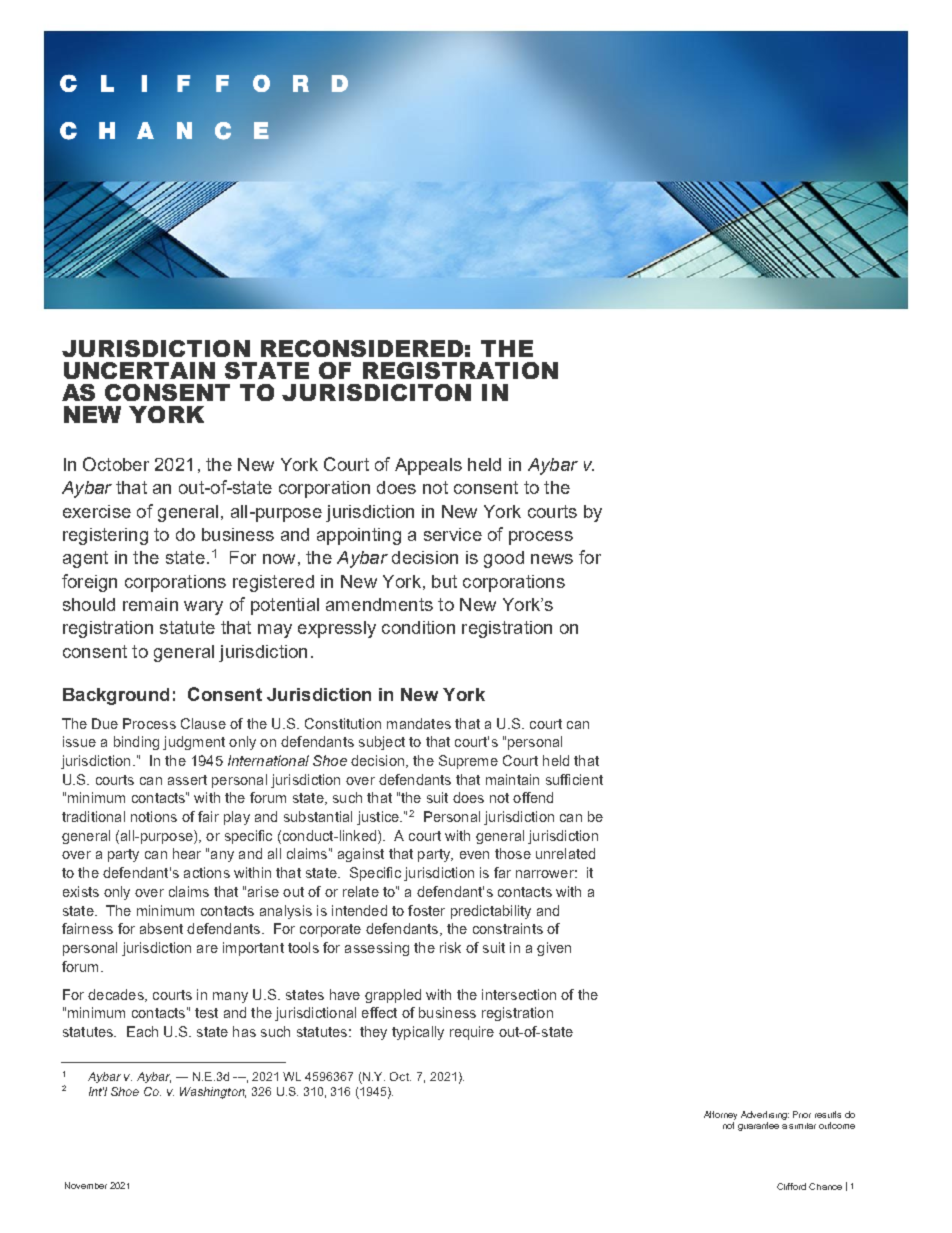 This screenshot has height=1233, width=952. What do you see at coordinates (428, 466) in the screenshot?
I see `Appeals` at bounding box center [428, 466].
